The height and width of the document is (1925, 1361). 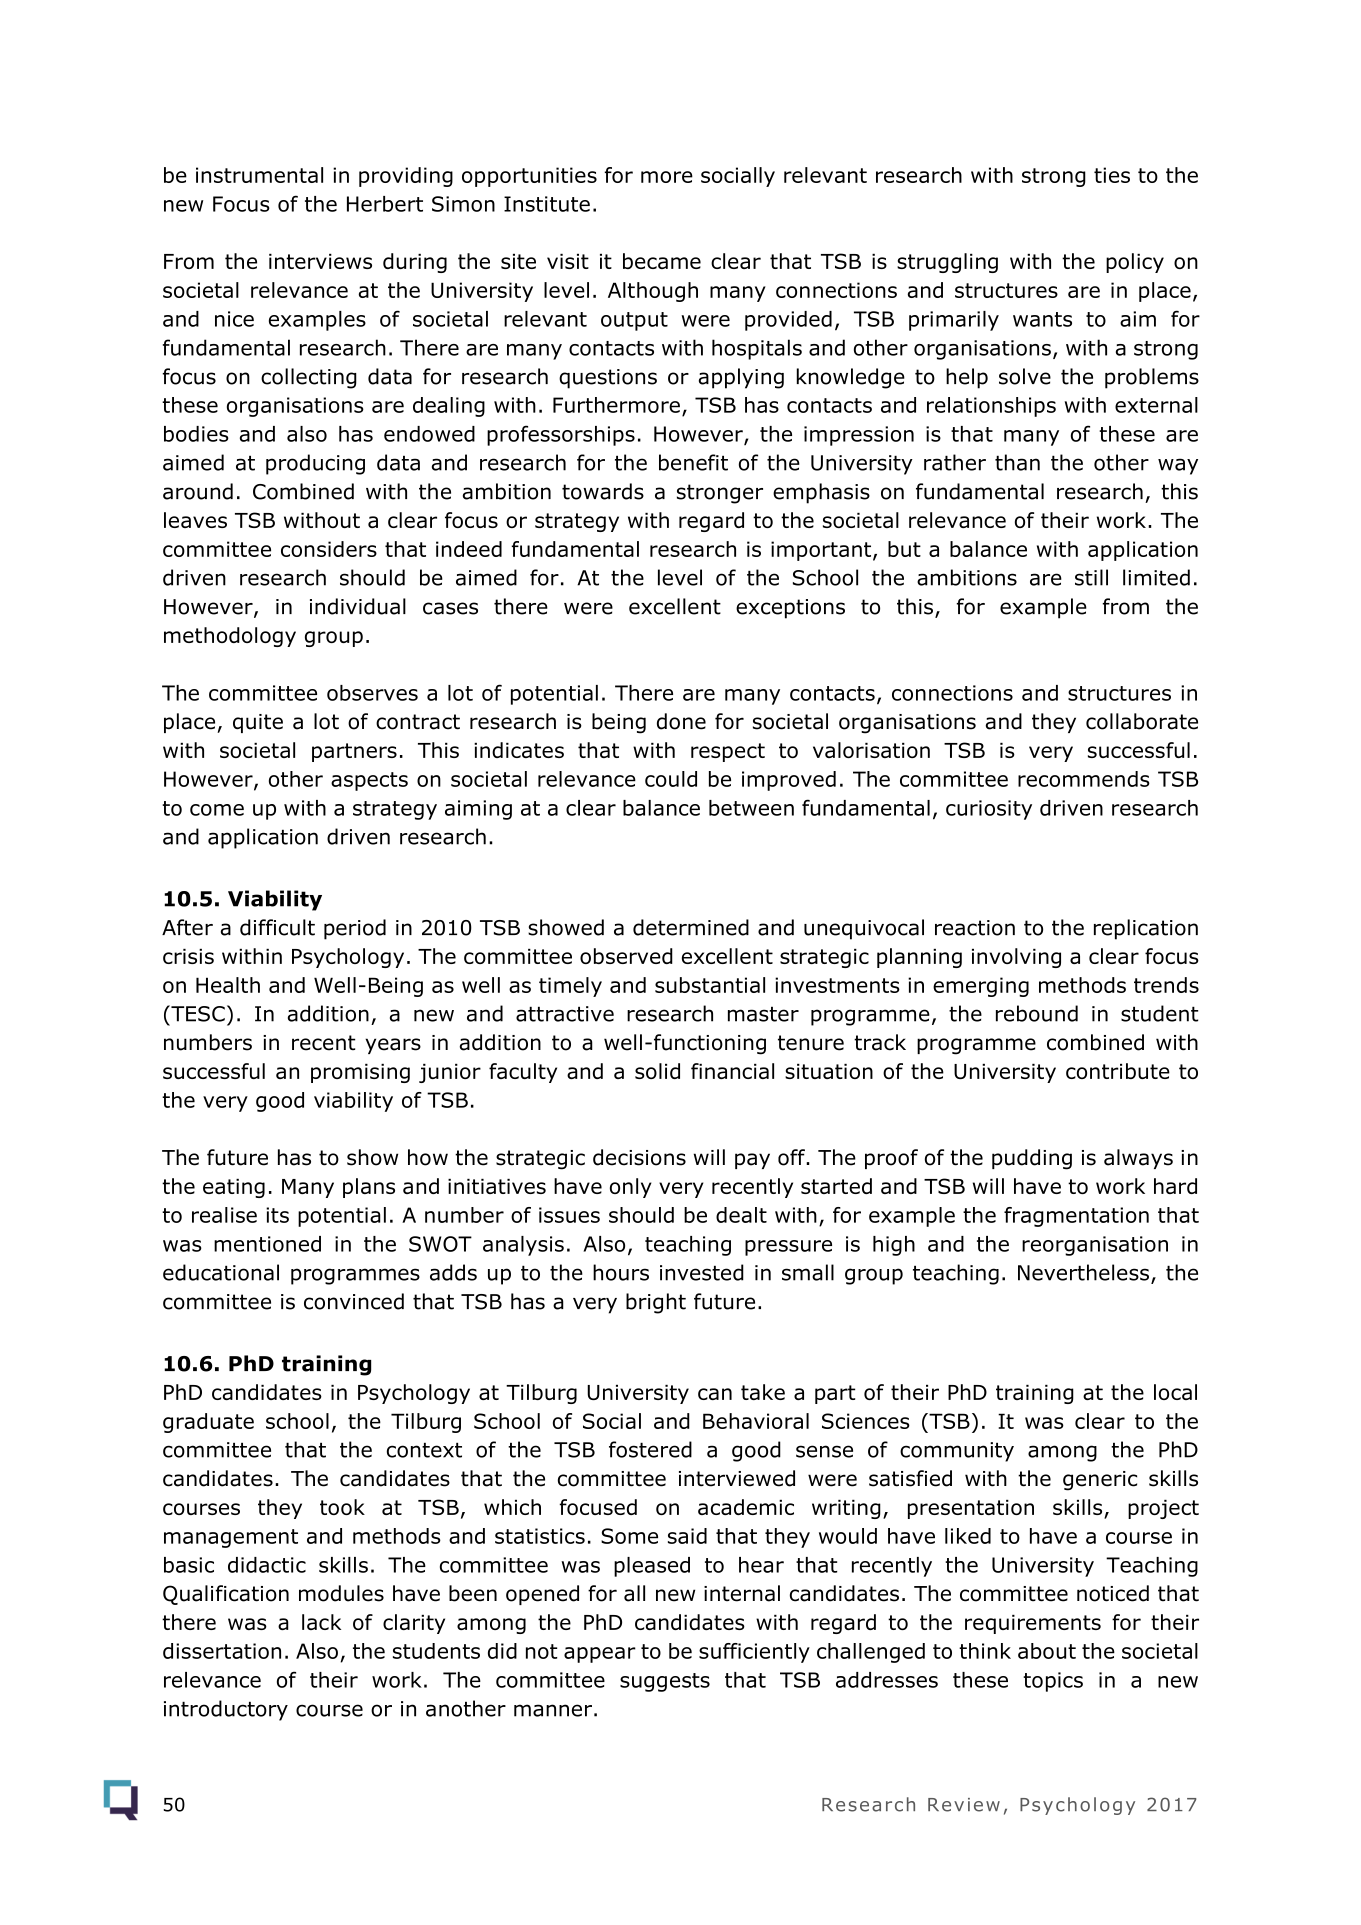 What do you see at coordinates (1135, 263) in the document?
I see `policy` at bounding box center [1135, 263].
